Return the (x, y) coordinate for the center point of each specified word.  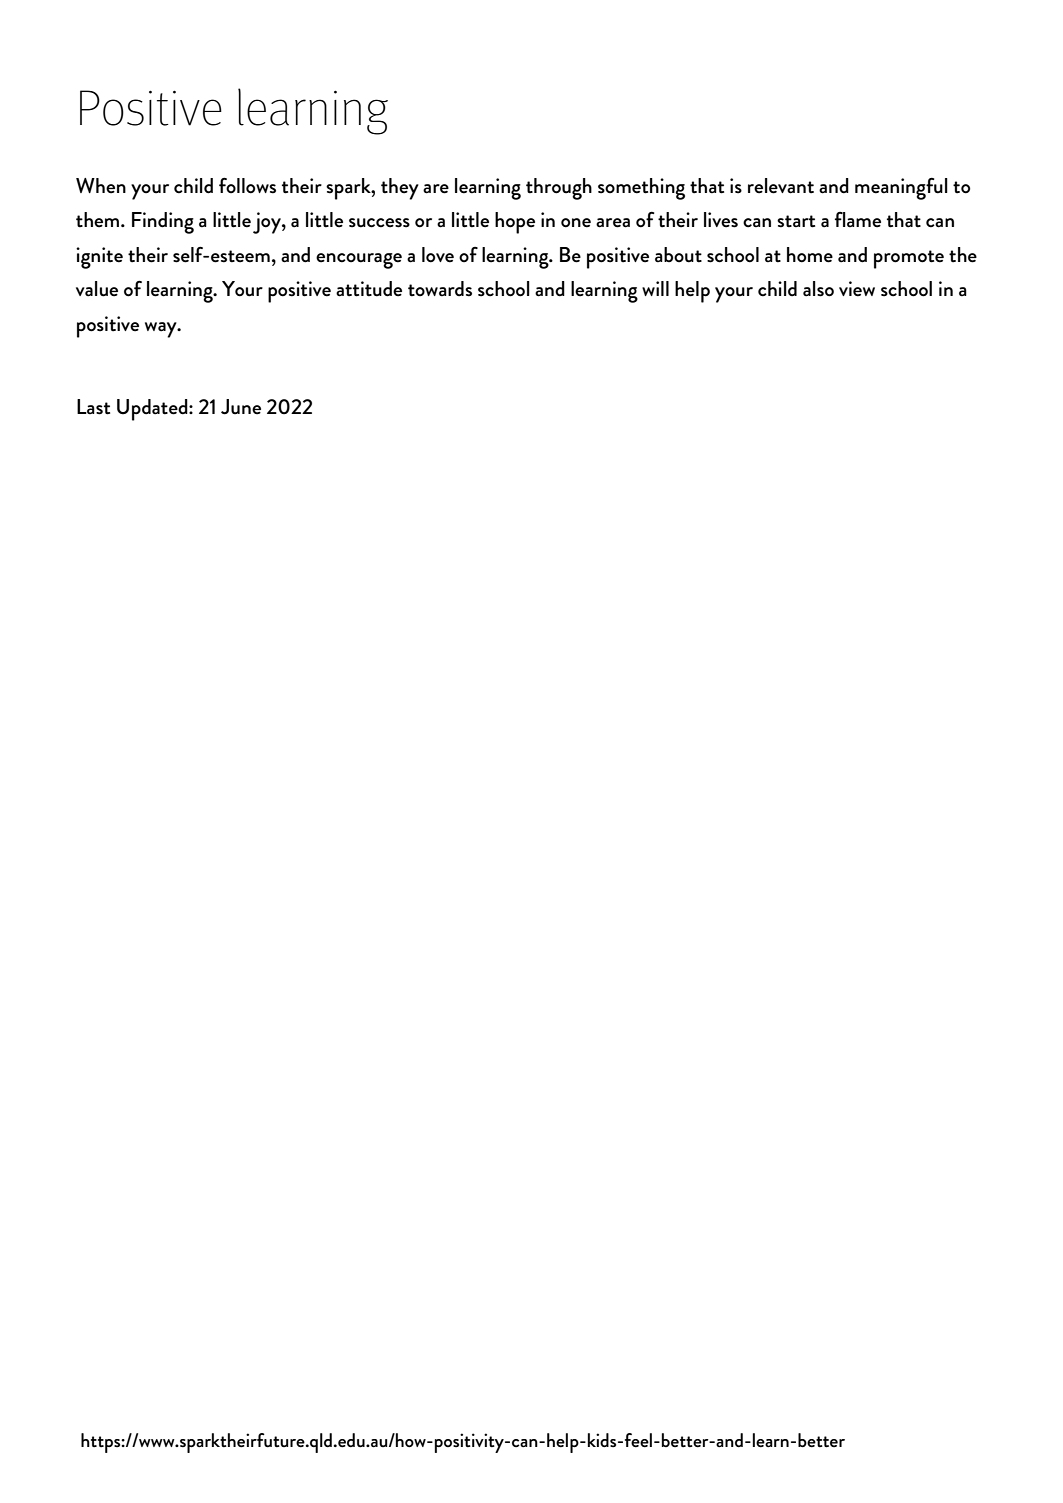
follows (247, 185)
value (97, 289)
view (857, 289)
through (559, 189)
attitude (369, 289)
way (162, 330)
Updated (153, 410)
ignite (99, 258)
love (438, 255)
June (241, 407)
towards (440, 289)
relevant (781, 186)
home (810, 255)
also (818, 289)
